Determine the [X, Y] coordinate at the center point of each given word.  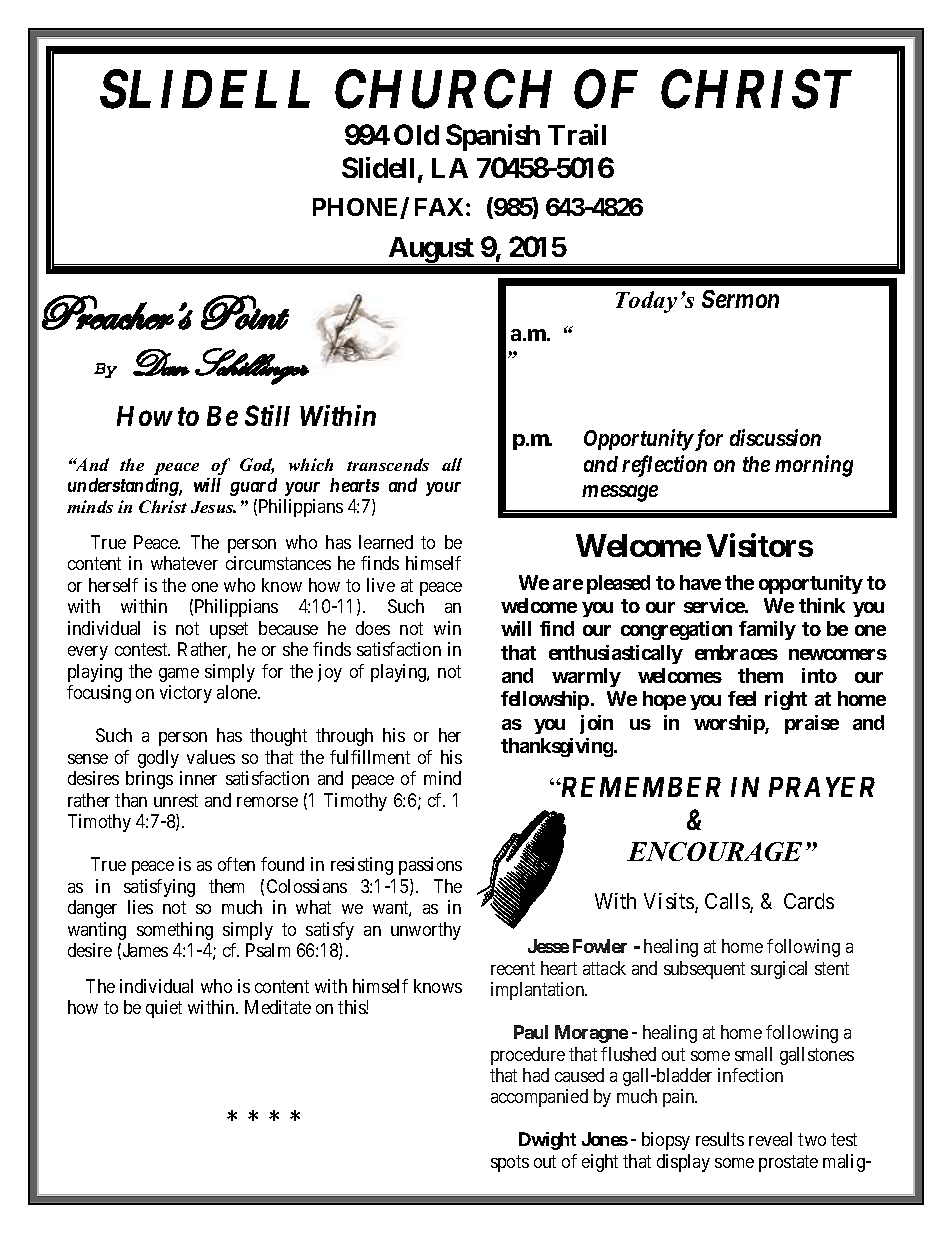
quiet [164, 1009]
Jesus [213, 507]
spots [510, 1163]
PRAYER [822, 787]
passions [430, 866]
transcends [388, 464]
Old [416, 134]
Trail [577, 134]
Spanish [493, 137]
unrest [176, 800]
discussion [775, 437]
